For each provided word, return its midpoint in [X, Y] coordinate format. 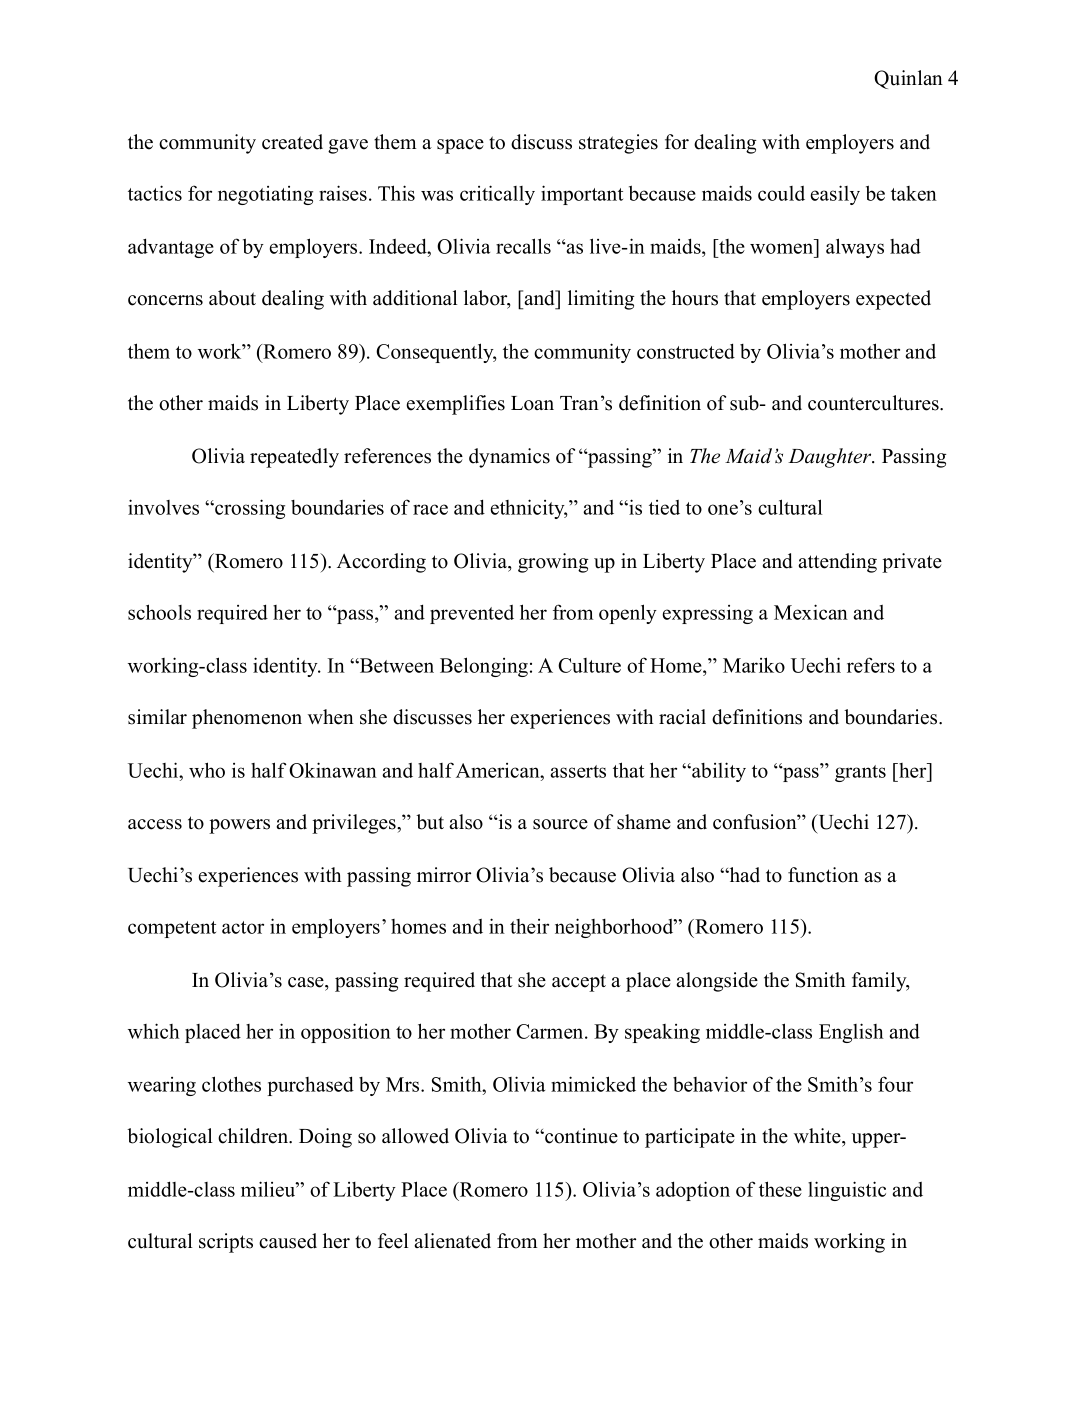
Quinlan [908, 79]
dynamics [509, 458]
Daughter [831, 458]
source [560, 824]
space [460, 146]
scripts [226, 1243]
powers [239, 826]
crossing [249, 509]
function [823, 875]
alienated [452, 1241]
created [292, 142]
